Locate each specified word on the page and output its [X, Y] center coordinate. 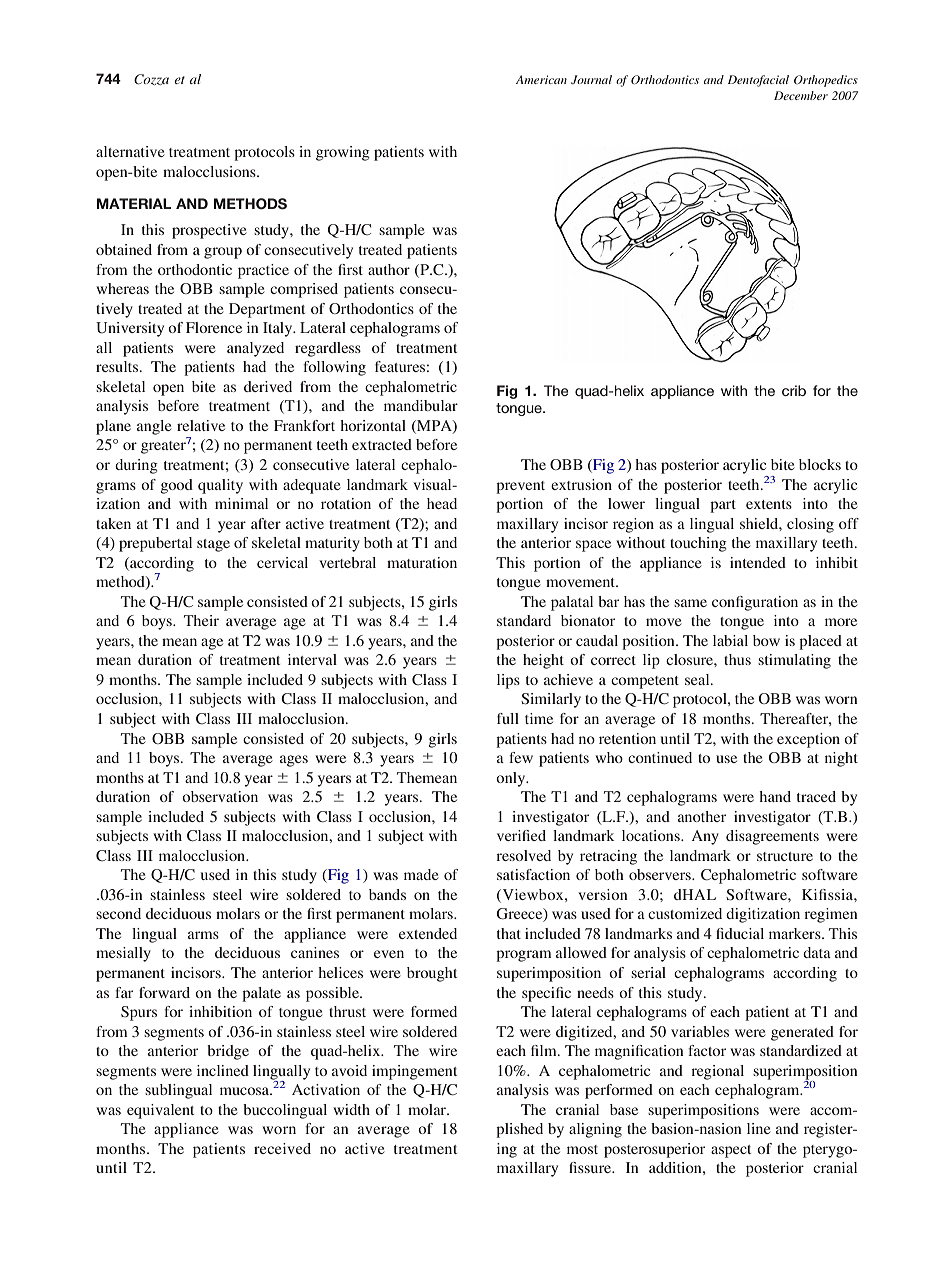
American [541, 79]
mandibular [421, 405]
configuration [755, 603]
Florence [214, 327]
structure [785, 856]
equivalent [160, 1111]
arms [203, 935]
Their [201, 620]
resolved [523, 855]
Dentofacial [758, 81]
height [543, 661]
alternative [130, 151]
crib [794, 390]
